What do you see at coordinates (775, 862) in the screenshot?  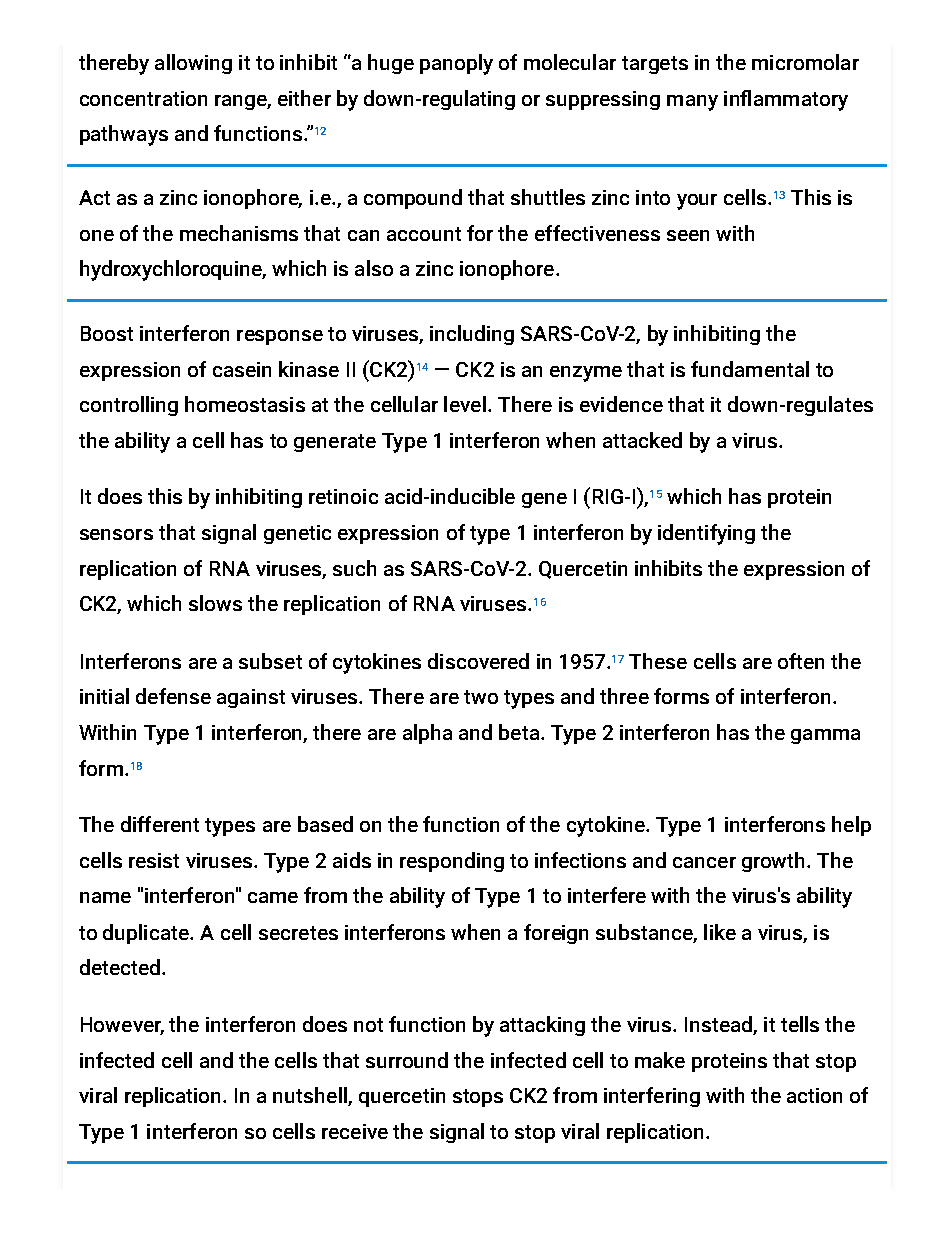 I see `growth` at bounding box center [775, 862].
